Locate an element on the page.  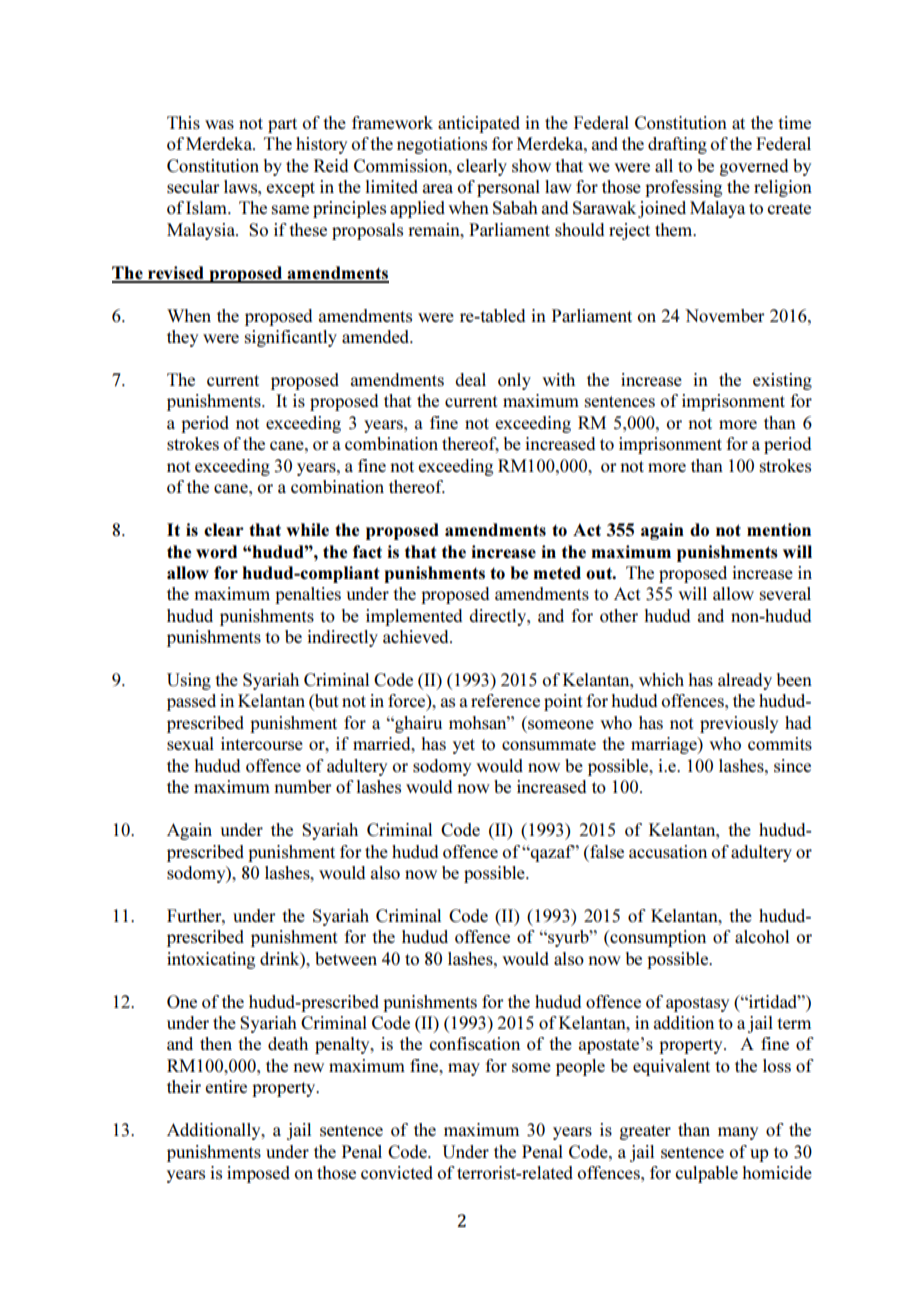
intoxicating is located at coordinates (211, 960).
